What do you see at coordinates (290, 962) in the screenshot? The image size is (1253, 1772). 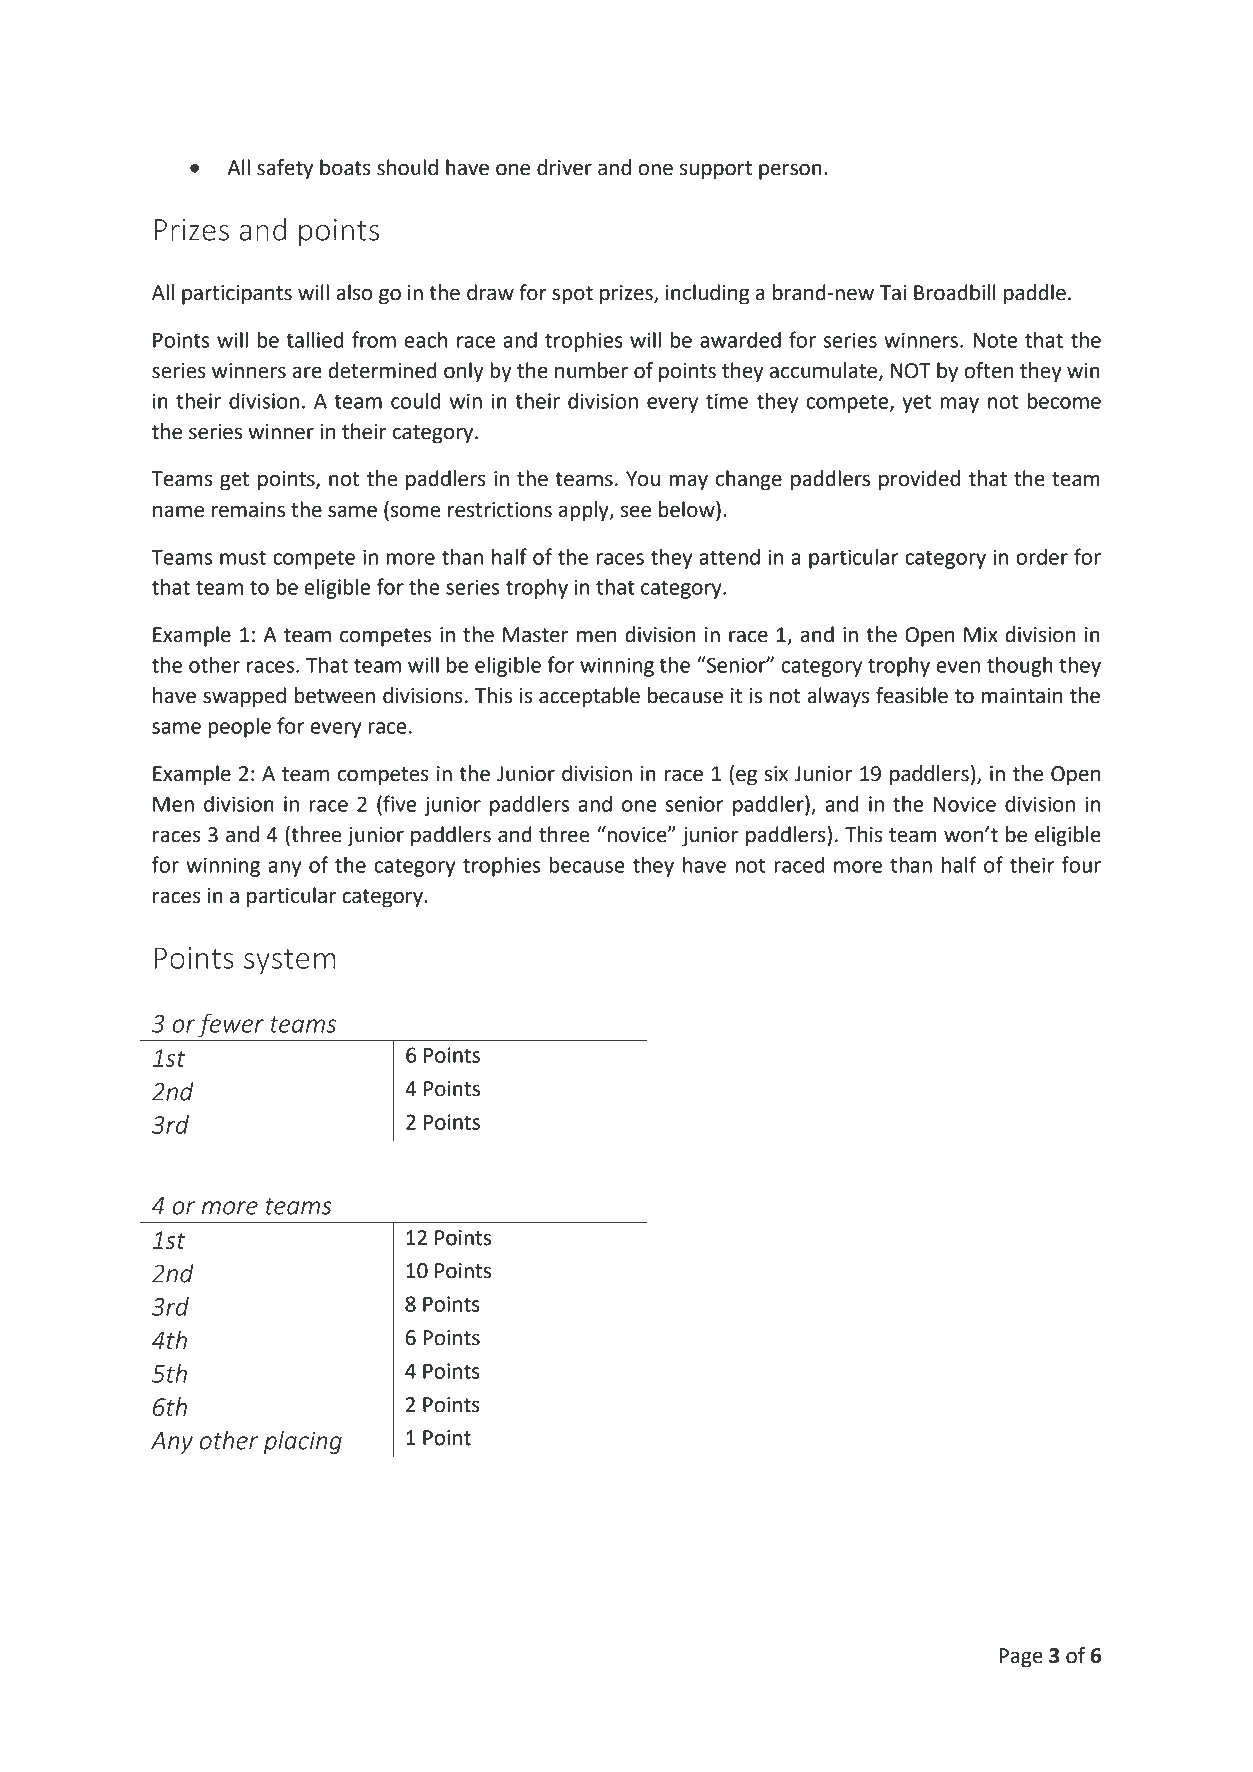 I see `system` at bounding box center [290, 962].
